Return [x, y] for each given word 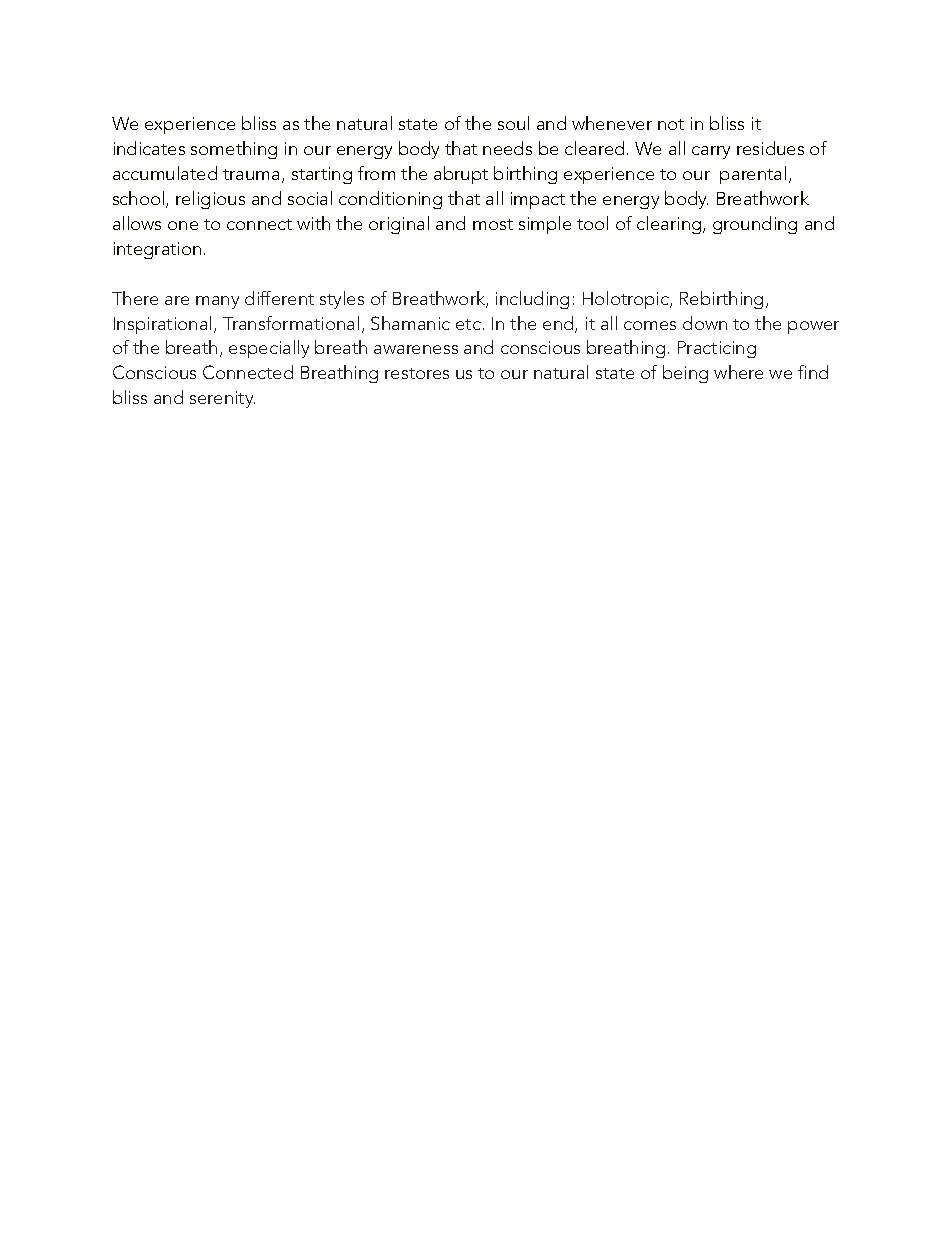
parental [753, 175]
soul [513, 123]
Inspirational [162, 325]
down [705, 323]
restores [417, 373]
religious [210, 200]
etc [468, 324]
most [493, 224]
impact [538, 200]
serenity [222, 399]
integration [157, 250]
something [234, 150]
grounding [755, 225]
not [671, 124]
